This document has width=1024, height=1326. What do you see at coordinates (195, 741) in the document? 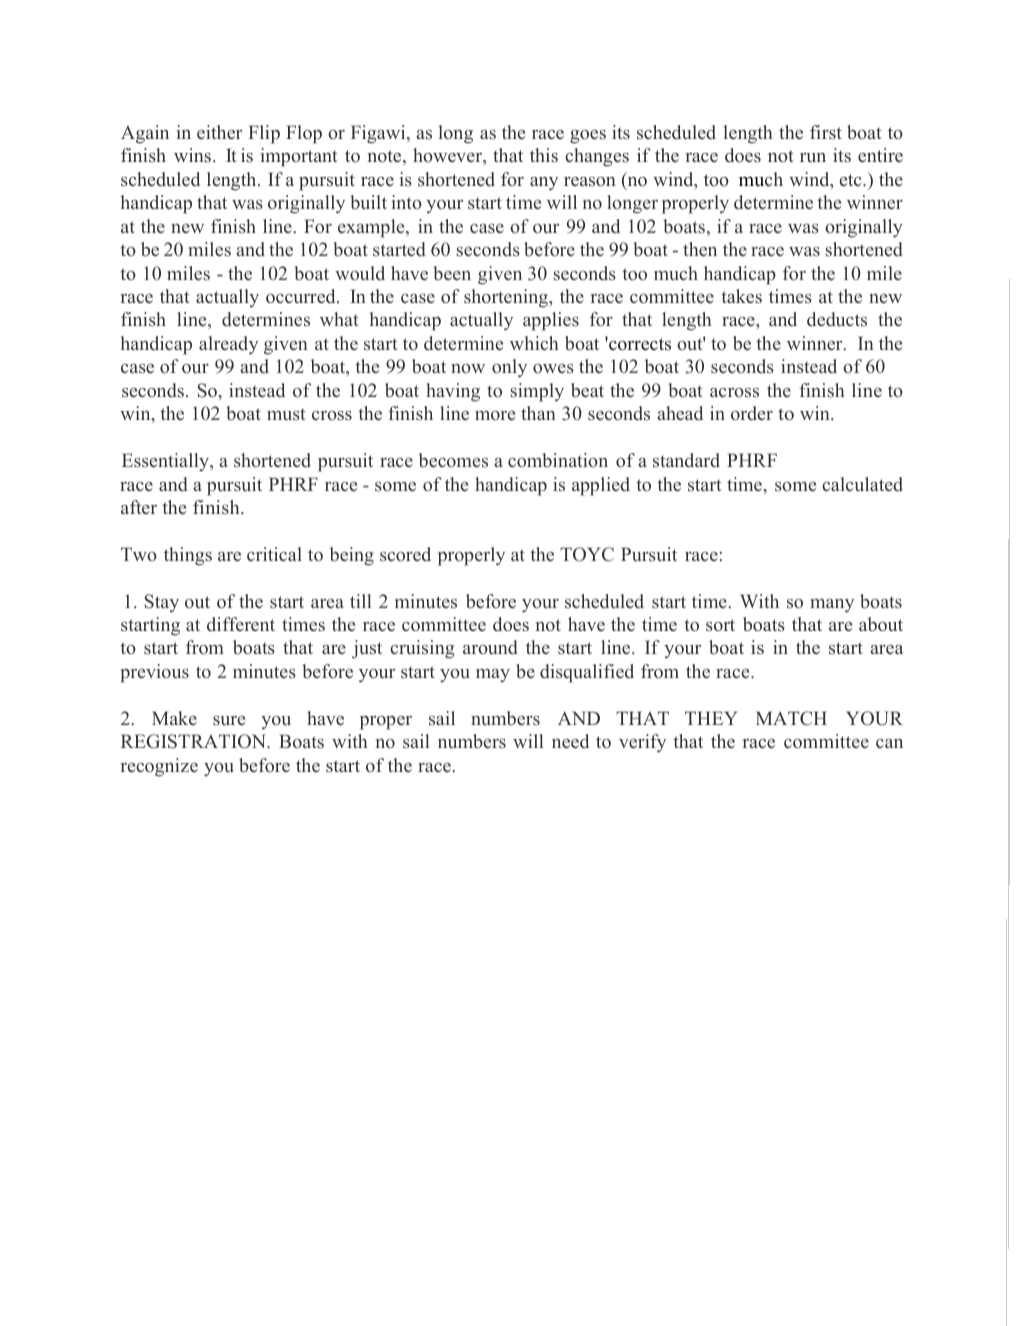
I see `REGISTRATION` at bounding box center [195, 741].
